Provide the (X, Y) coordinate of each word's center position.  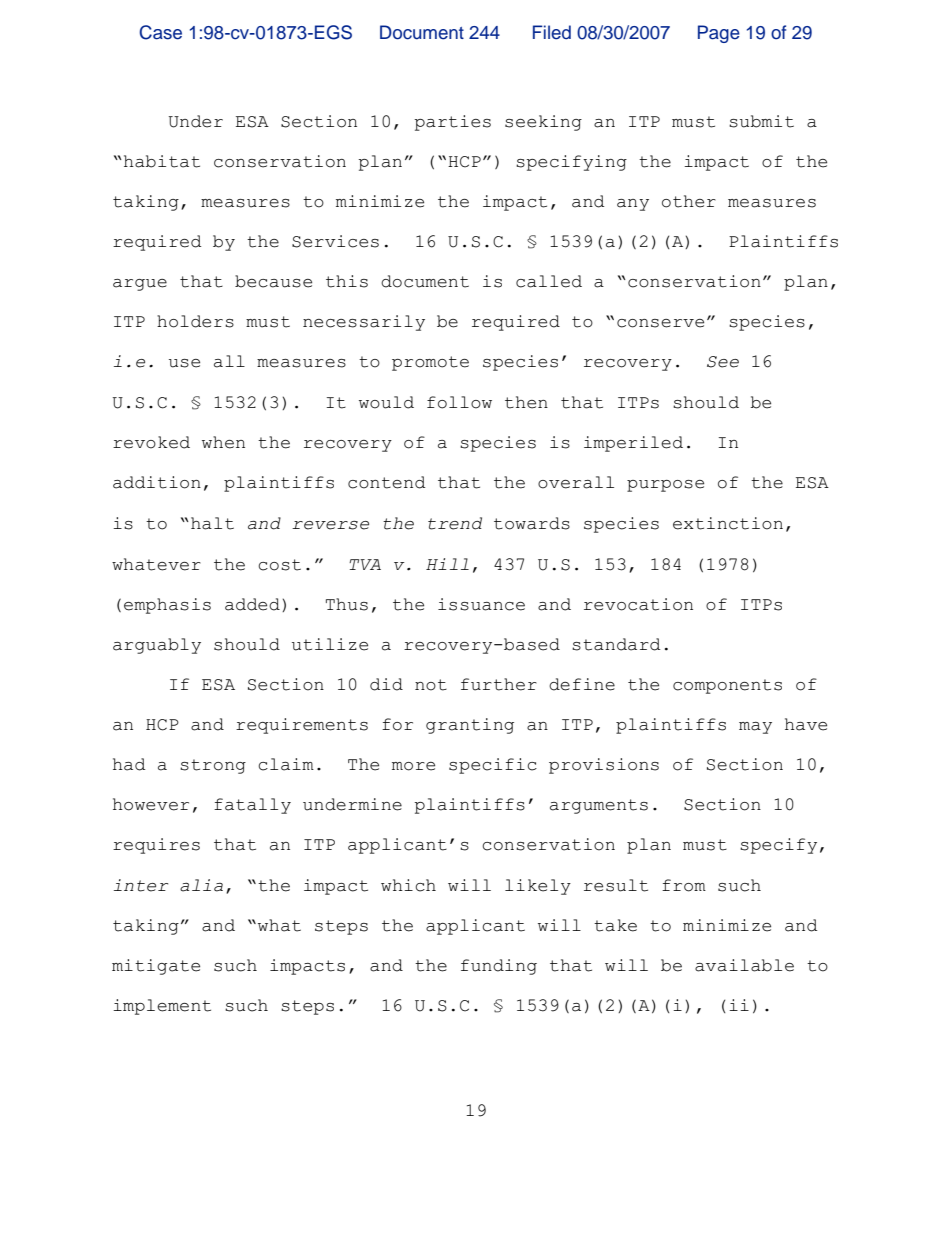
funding (499, 967)
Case (160, 32)
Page (719, 34)
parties (453, 123)
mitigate (156, 967)
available (744, 965)
